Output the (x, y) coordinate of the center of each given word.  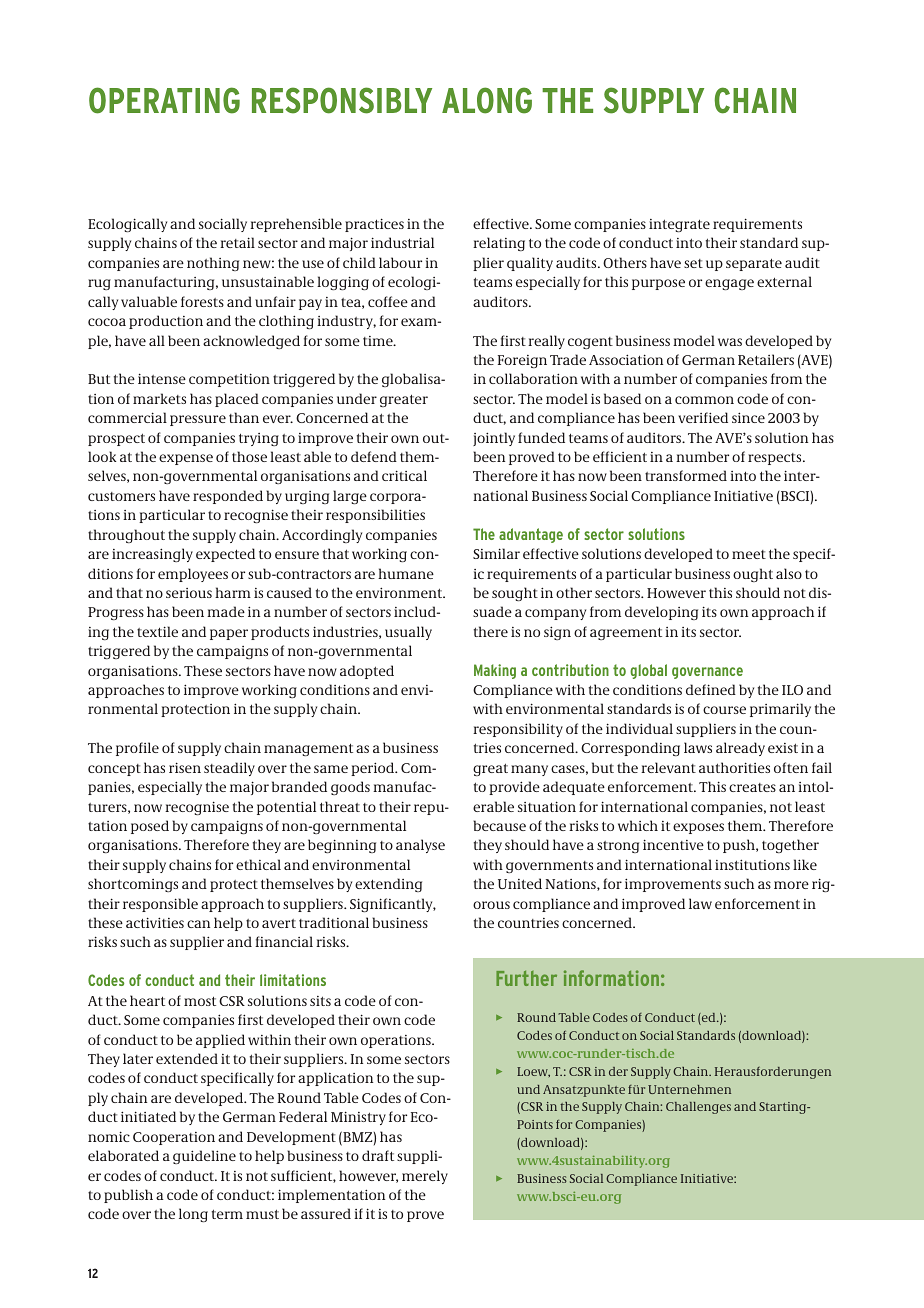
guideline (204, 1157)
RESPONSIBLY (342, 100)
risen (185, 767)
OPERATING (164, 100)
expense (186, 459)
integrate (679, 225)
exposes (698, 828)
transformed (686, 475)
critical (404, 475)
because (499, 825)
